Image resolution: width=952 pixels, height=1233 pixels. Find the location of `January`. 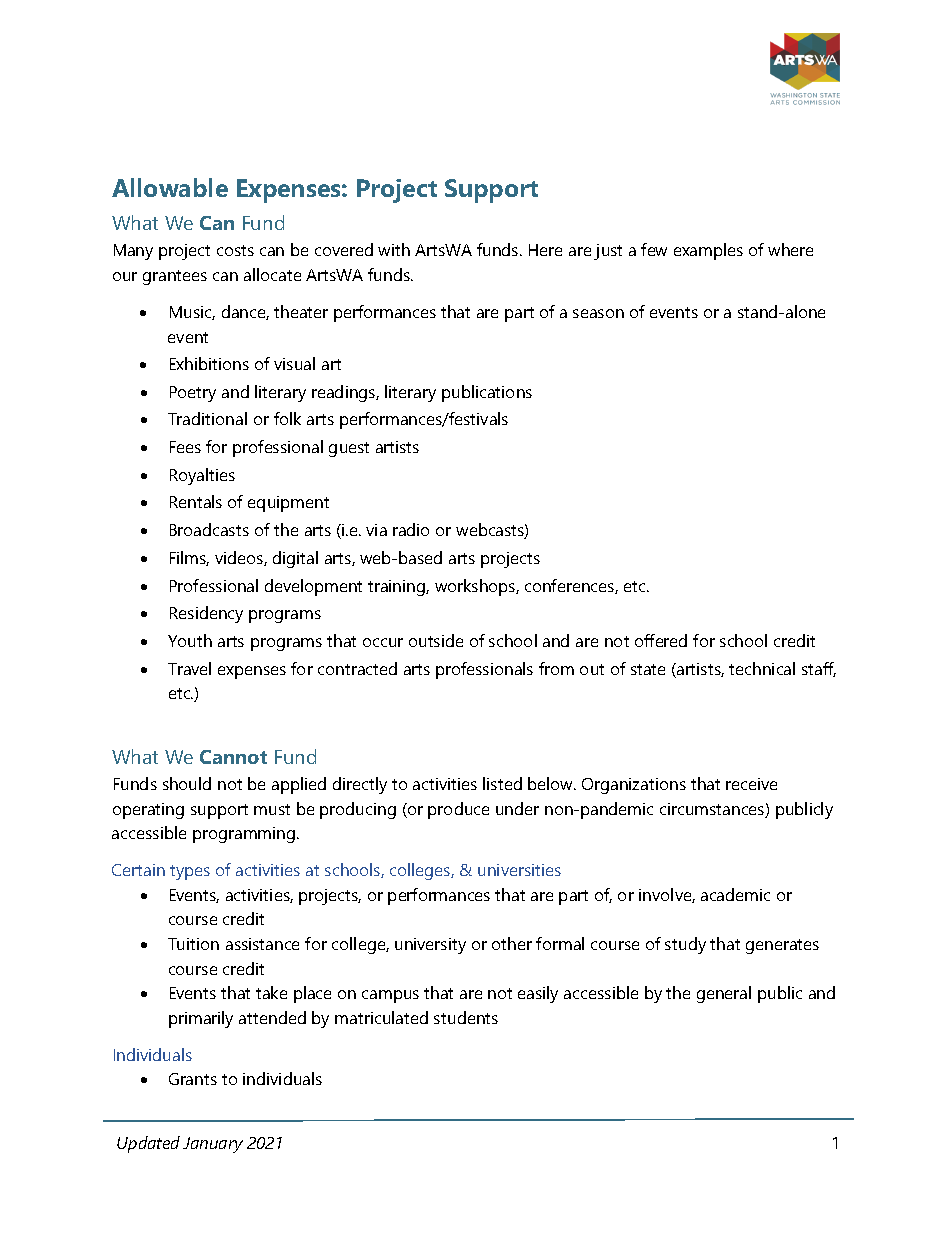

January is located at coordinates (213, 1145).
